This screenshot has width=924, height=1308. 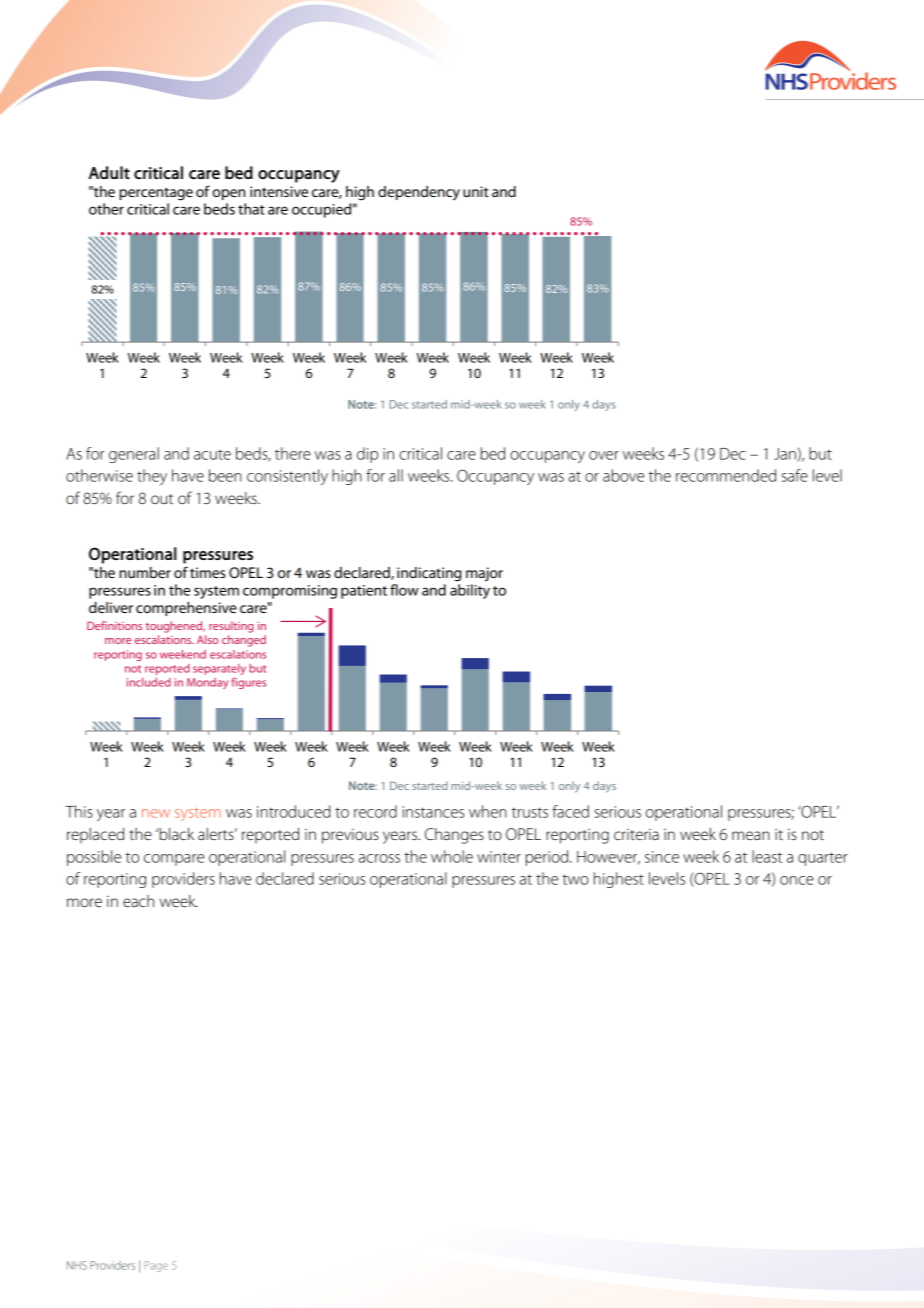 I want to click on recommended, so click(x=726, y=475).
